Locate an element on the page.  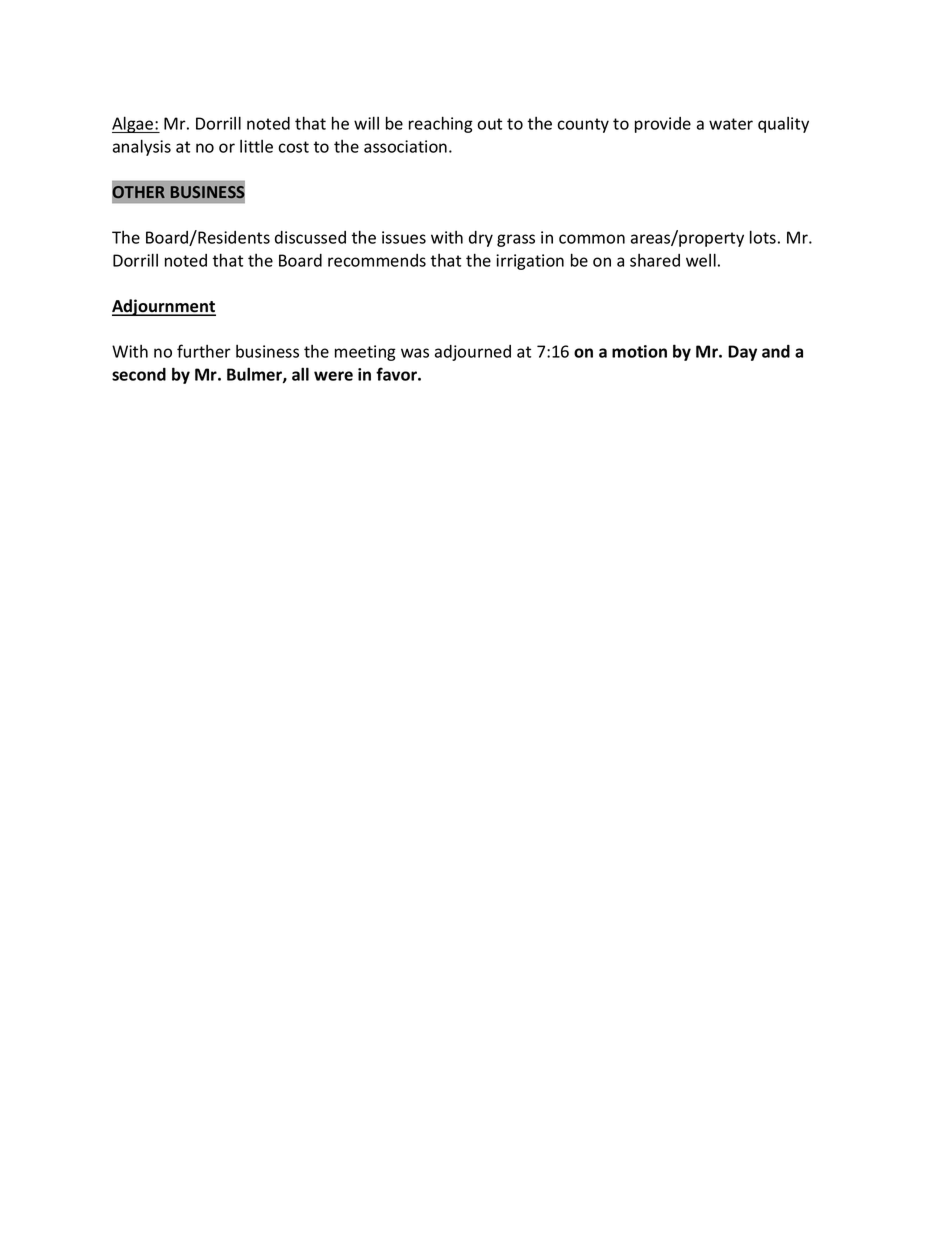
water is located at coordinates (731, 124).
